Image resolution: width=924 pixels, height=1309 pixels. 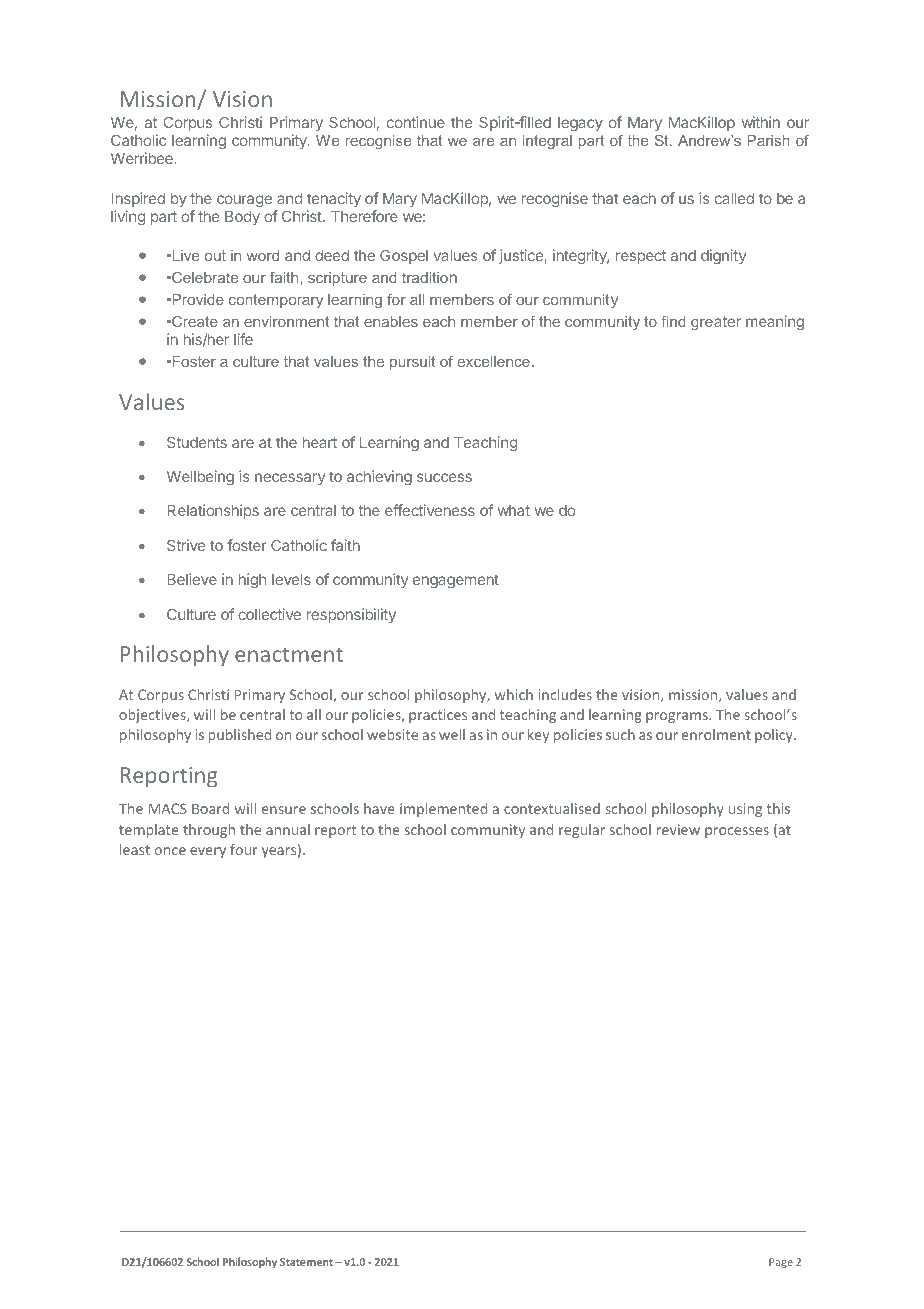 What do you see at coordinates (443, 810) in the document?
I see `implemented` at bounding box center [443, 810].
